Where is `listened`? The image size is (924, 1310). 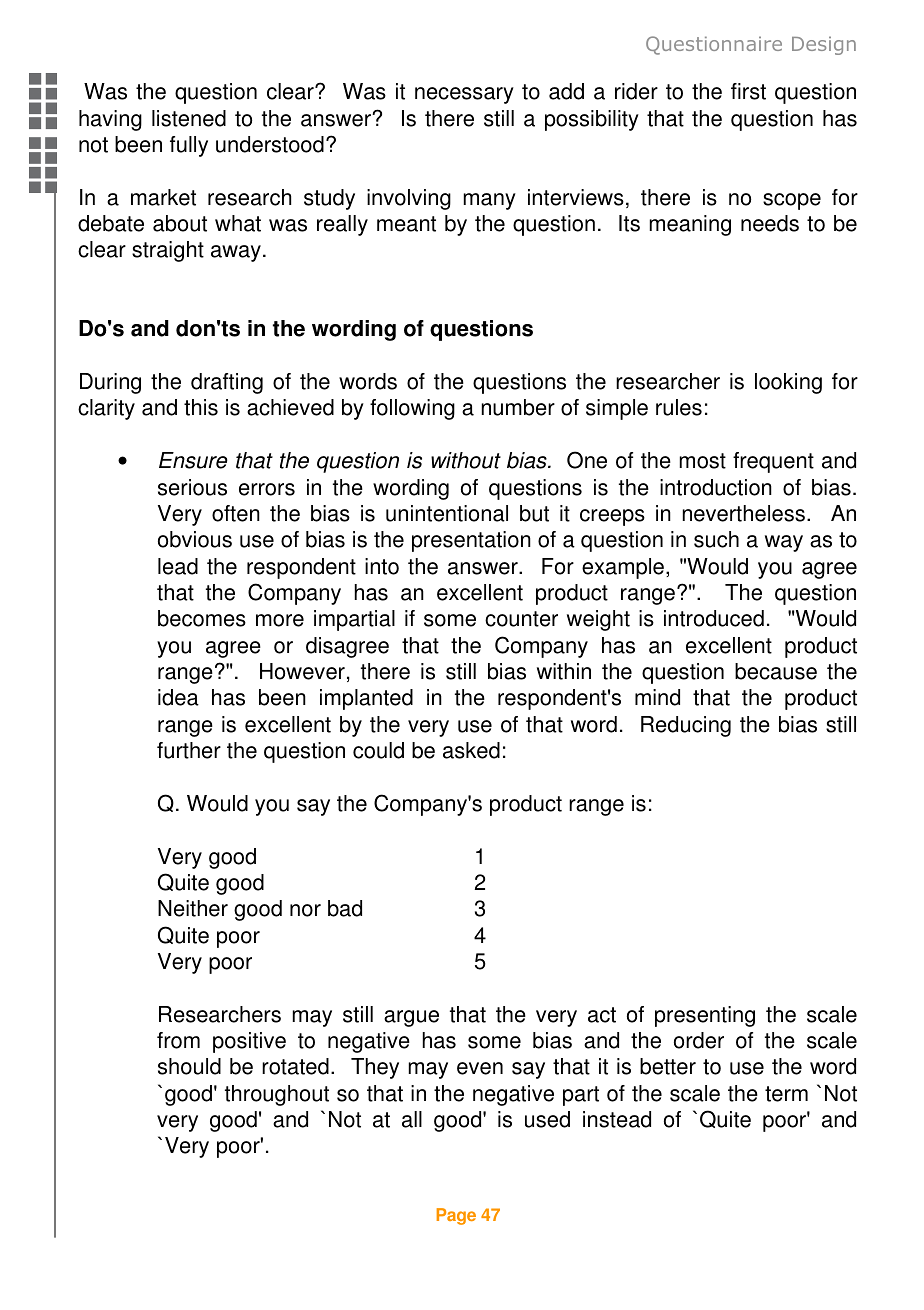 listened is located at coordinates (189, 118).
